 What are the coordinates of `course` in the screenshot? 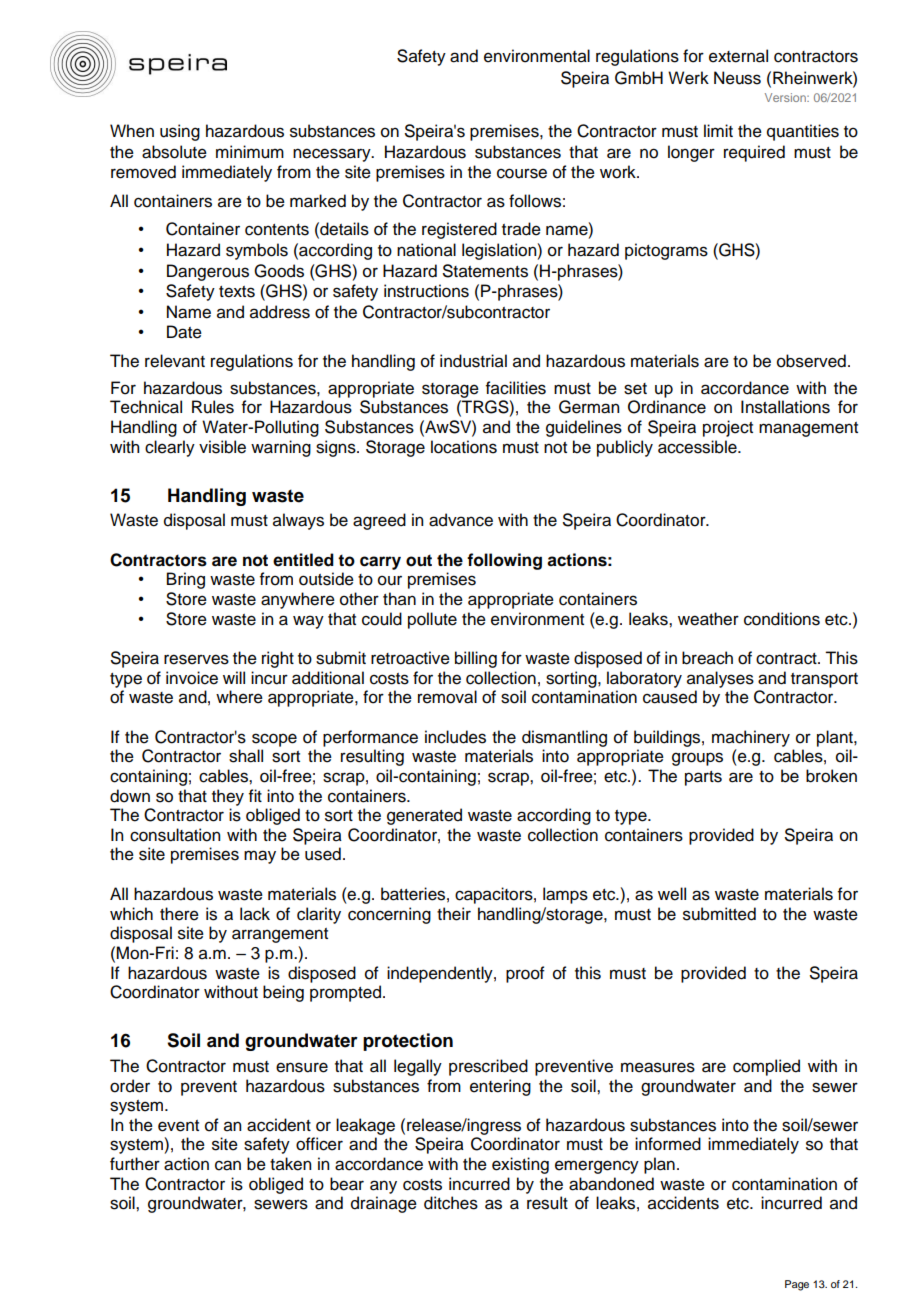 It's located at (522, 173).
